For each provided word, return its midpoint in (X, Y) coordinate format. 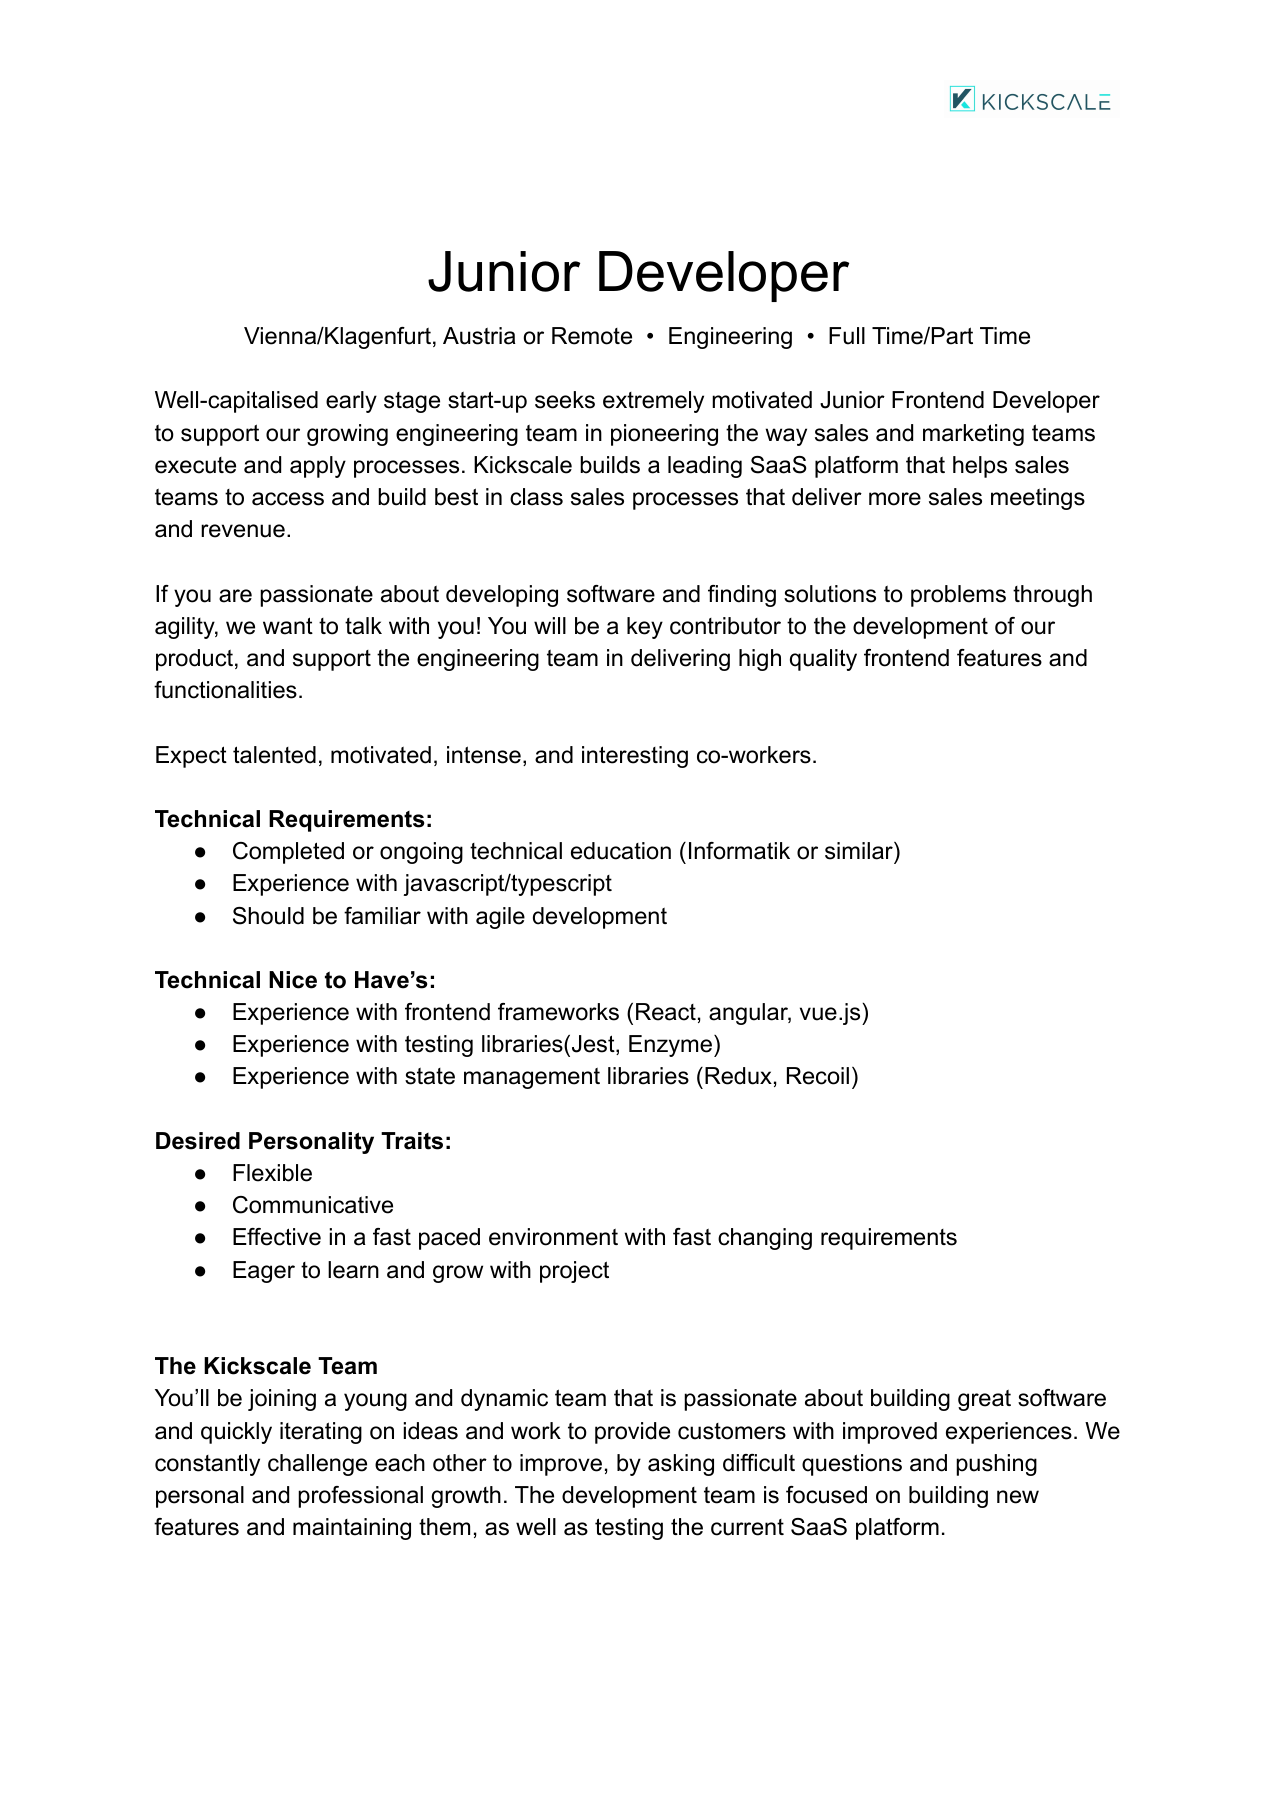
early (351, 402)
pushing (996, 1465)
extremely (653, 402)
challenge (317, 1465)
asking (681, 1465)
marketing (973, 435)
